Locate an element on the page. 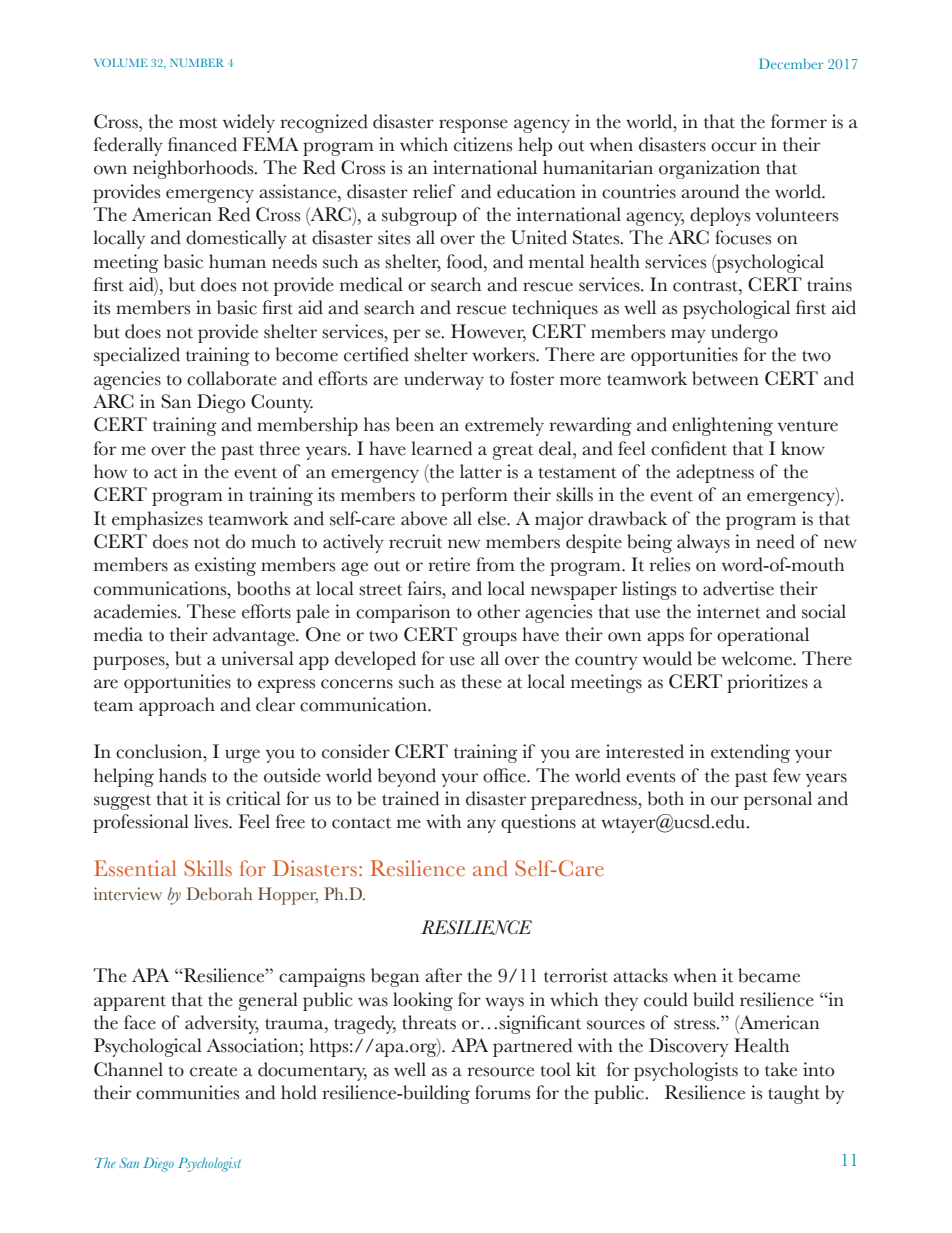 Image resolution: width=952 pixels, height=1233 pixels. most is located at coordinates (198, 123).
